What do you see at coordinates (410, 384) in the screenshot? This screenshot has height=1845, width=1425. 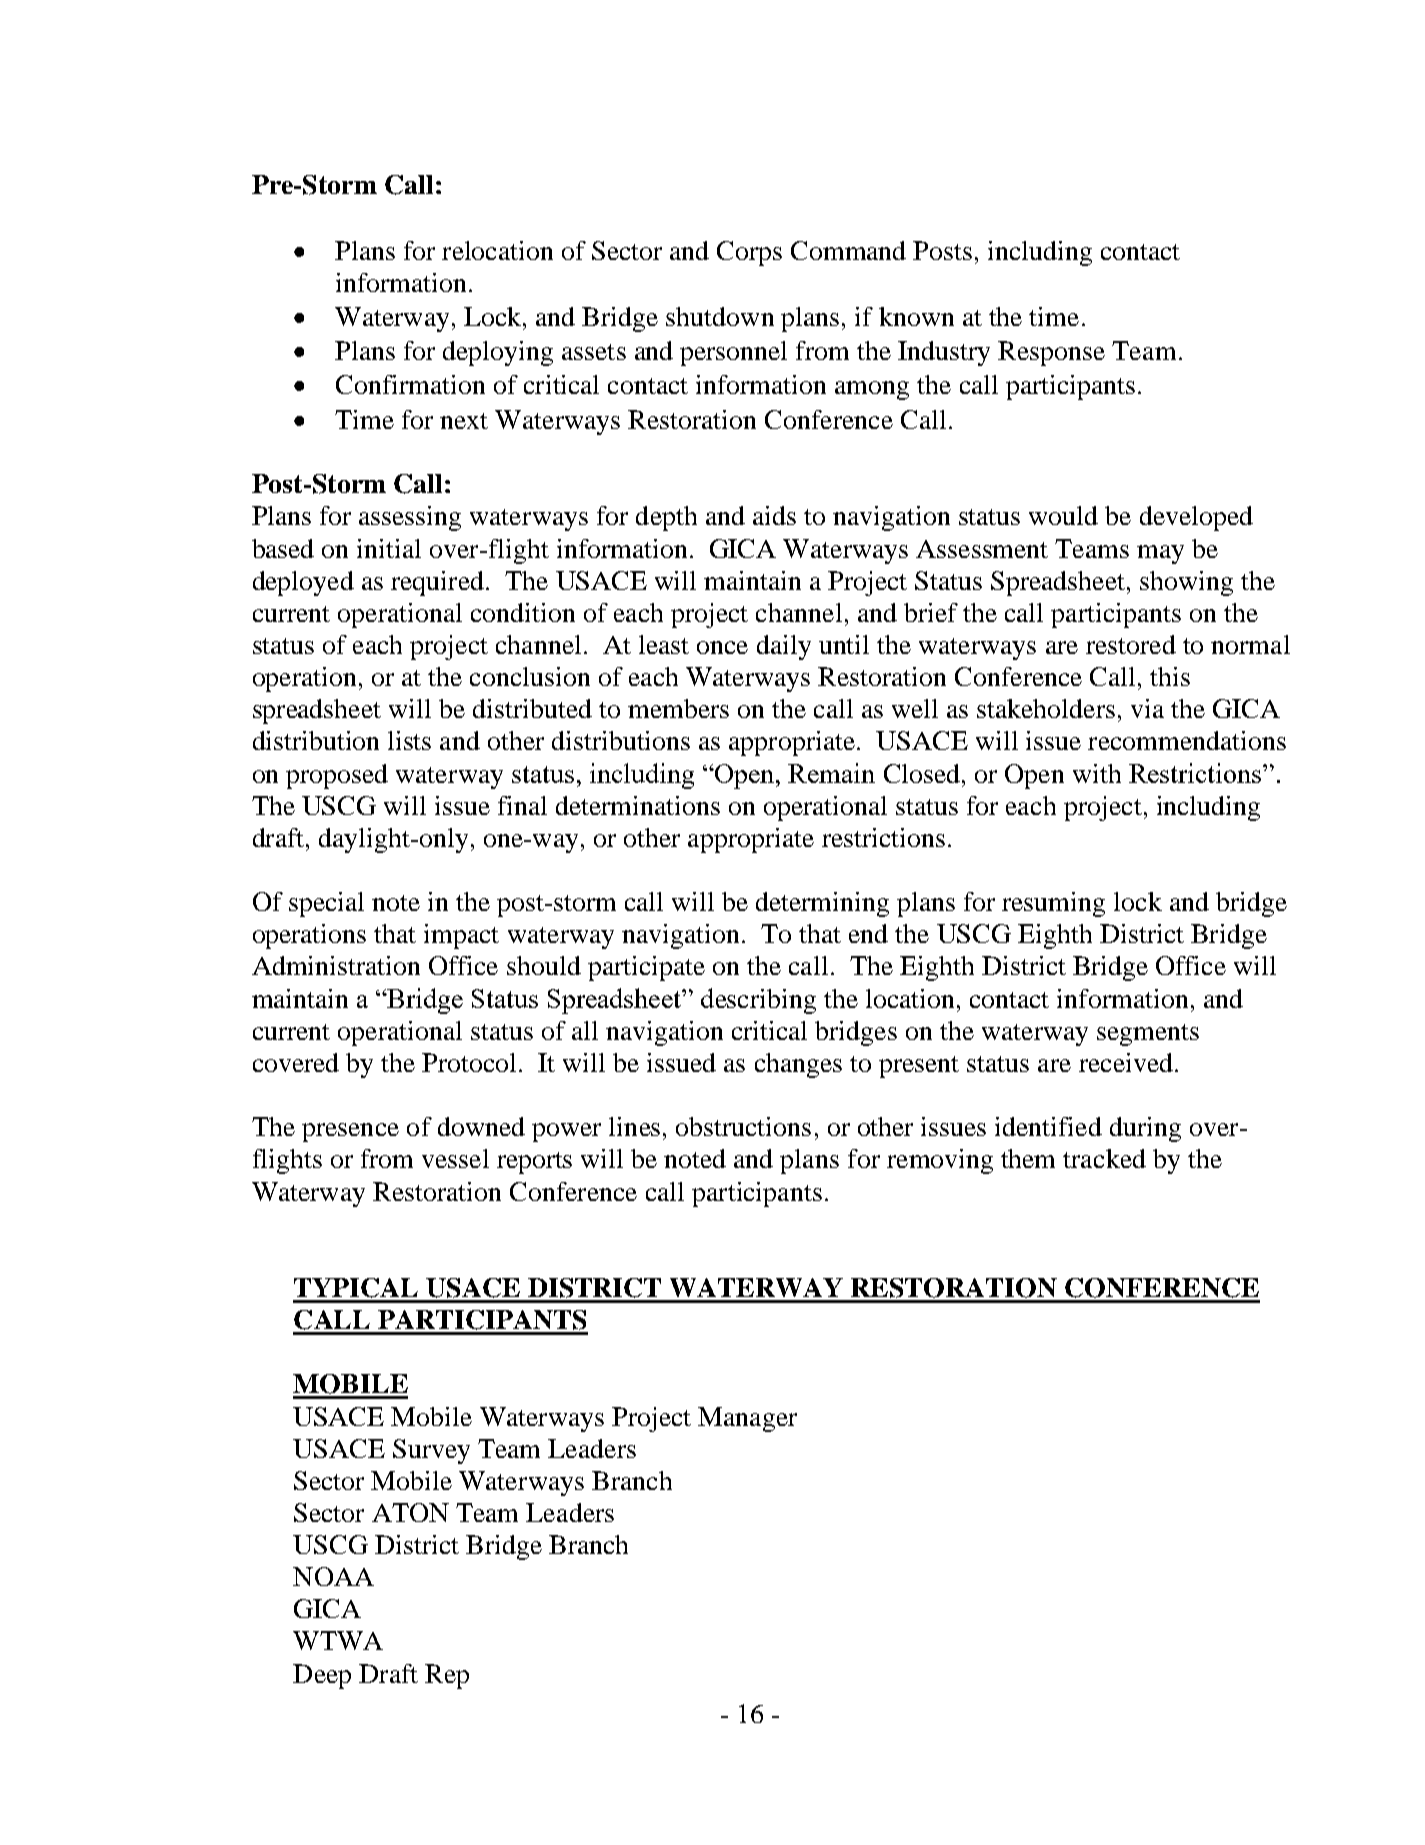 I see `Confirmation` at bounding box center [410, 384].
